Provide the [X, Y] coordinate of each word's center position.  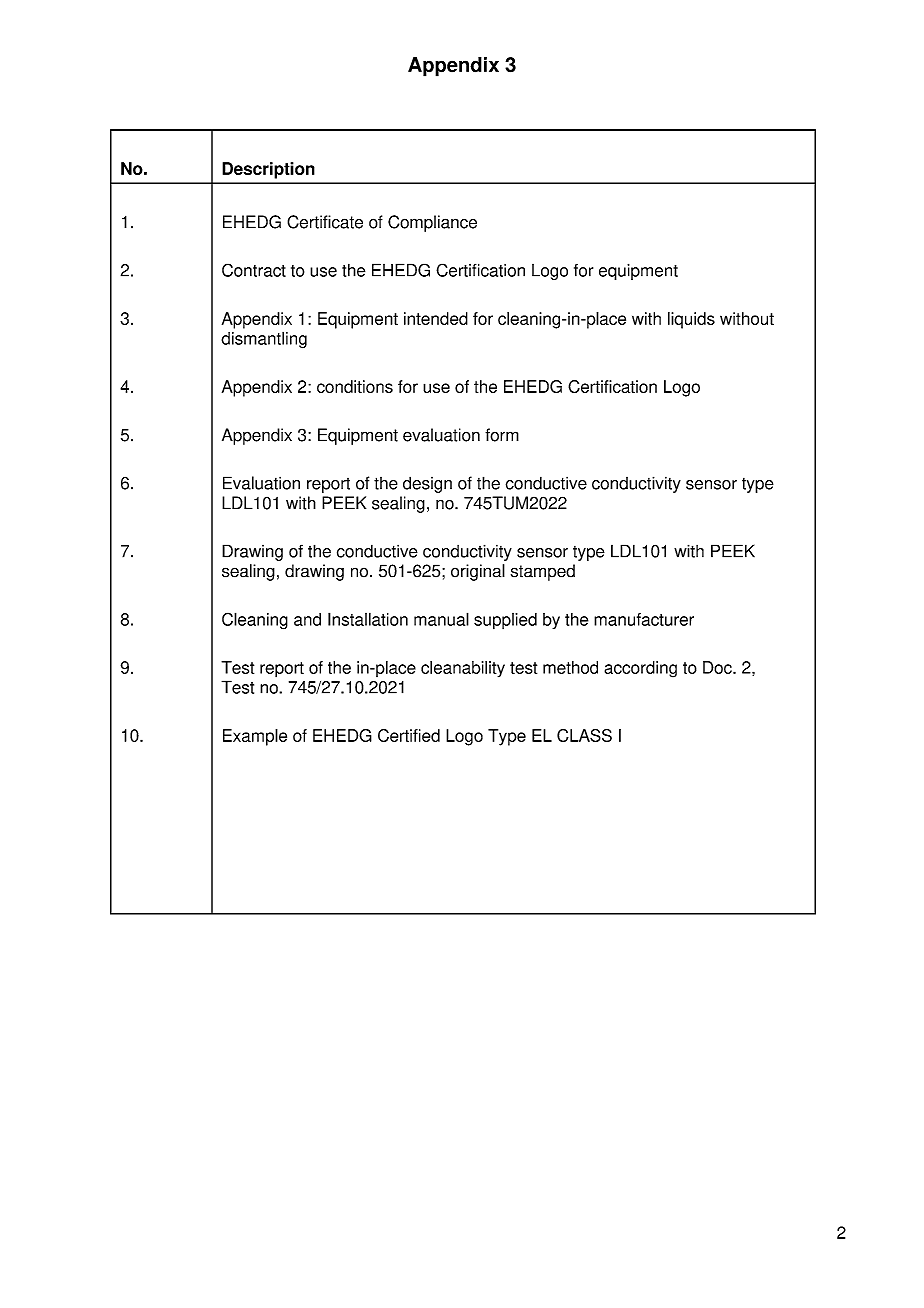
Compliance [432, 223]
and [307, 619]
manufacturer [644, 619]
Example [255, 737]
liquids [691, 320]
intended [436, 318]
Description [268, 170]
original [478, 572]
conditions [355, 386]
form [502, 435]
